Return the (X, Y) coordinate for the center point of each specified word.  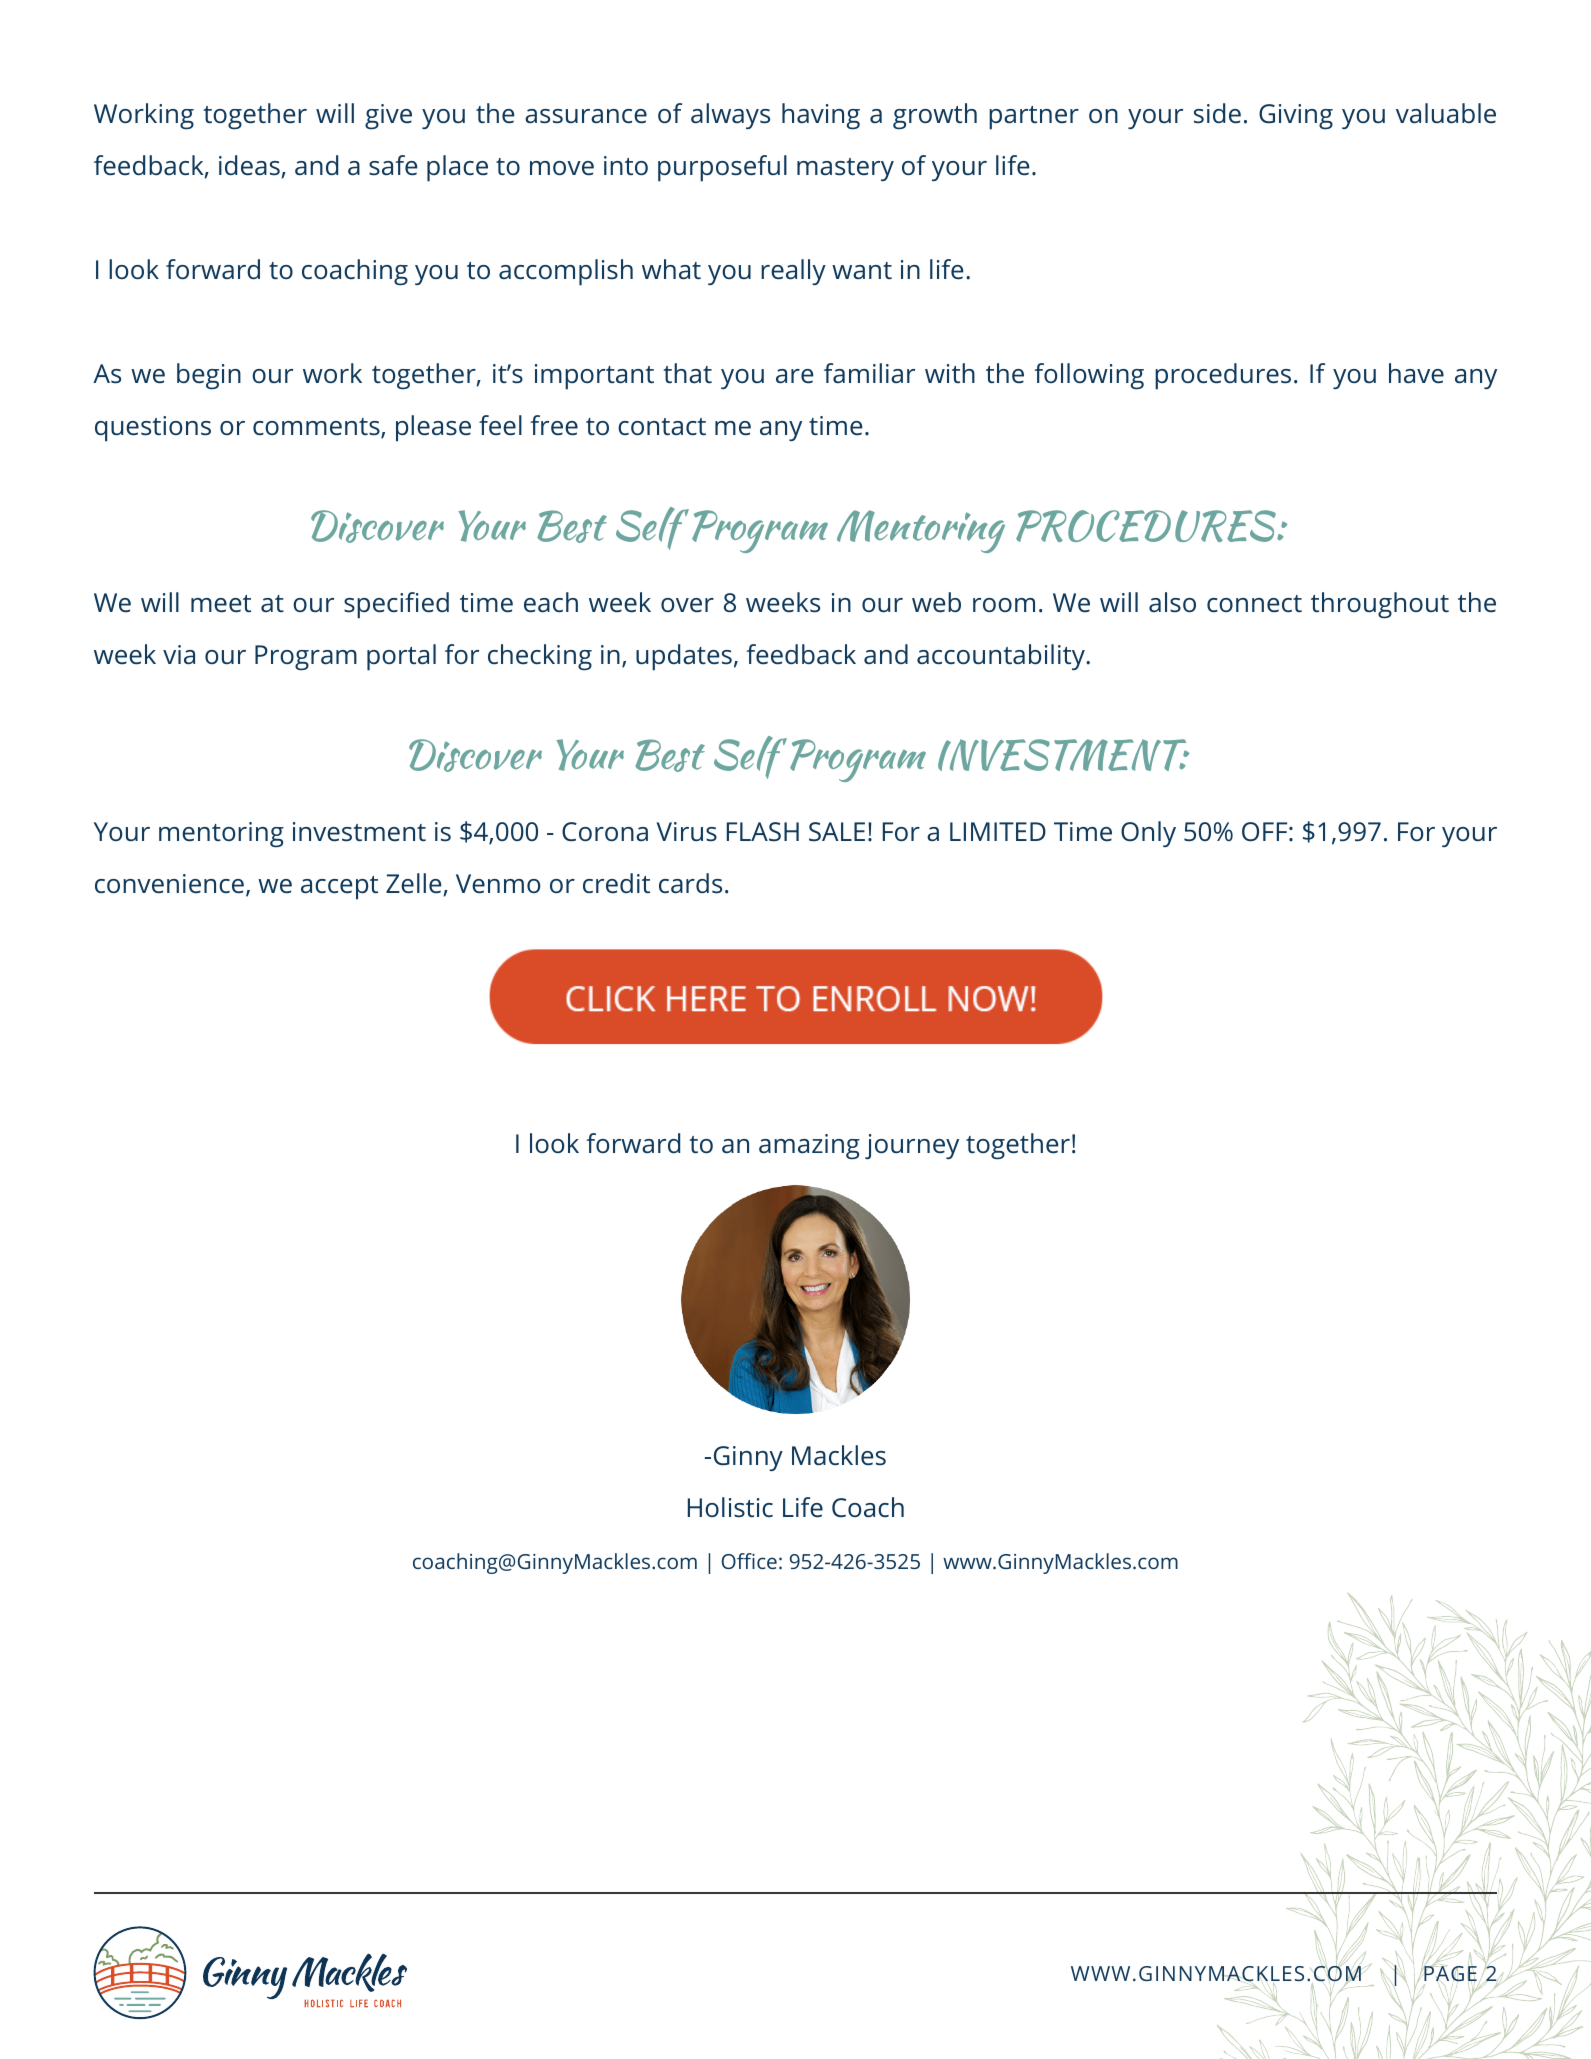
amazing (809, 1146)
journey (912, 1146)
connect (1254, 604)
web (936, 602)
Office (749, 1561)
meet (221, 604)
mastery (845, 169)
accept (339, 888)
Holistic (730, 1507)
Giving (1296, 117)
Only (1148, 834)
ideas (250, 166)
